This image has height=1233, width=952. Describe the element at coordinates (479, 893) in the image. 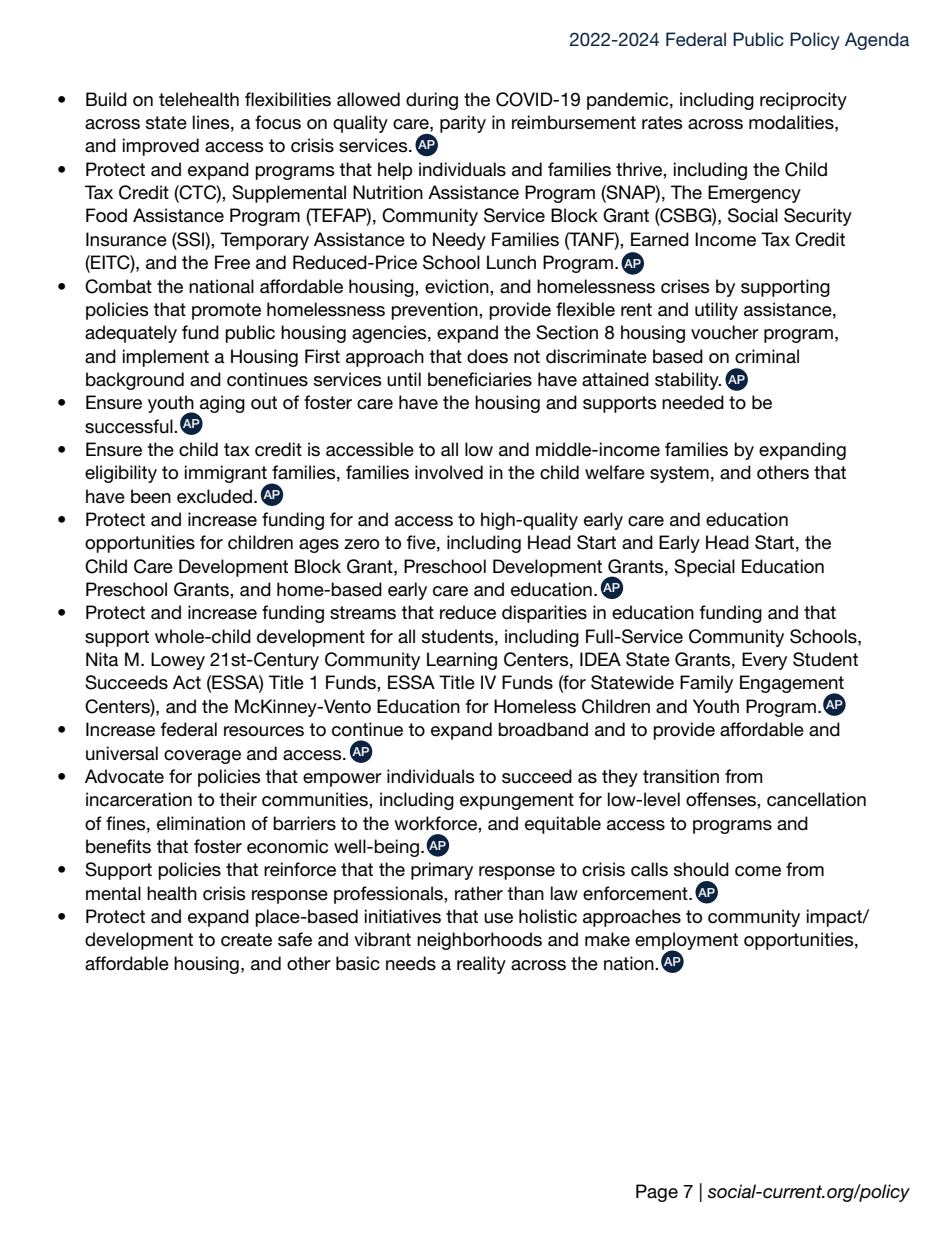

I see `rather` at that location.
